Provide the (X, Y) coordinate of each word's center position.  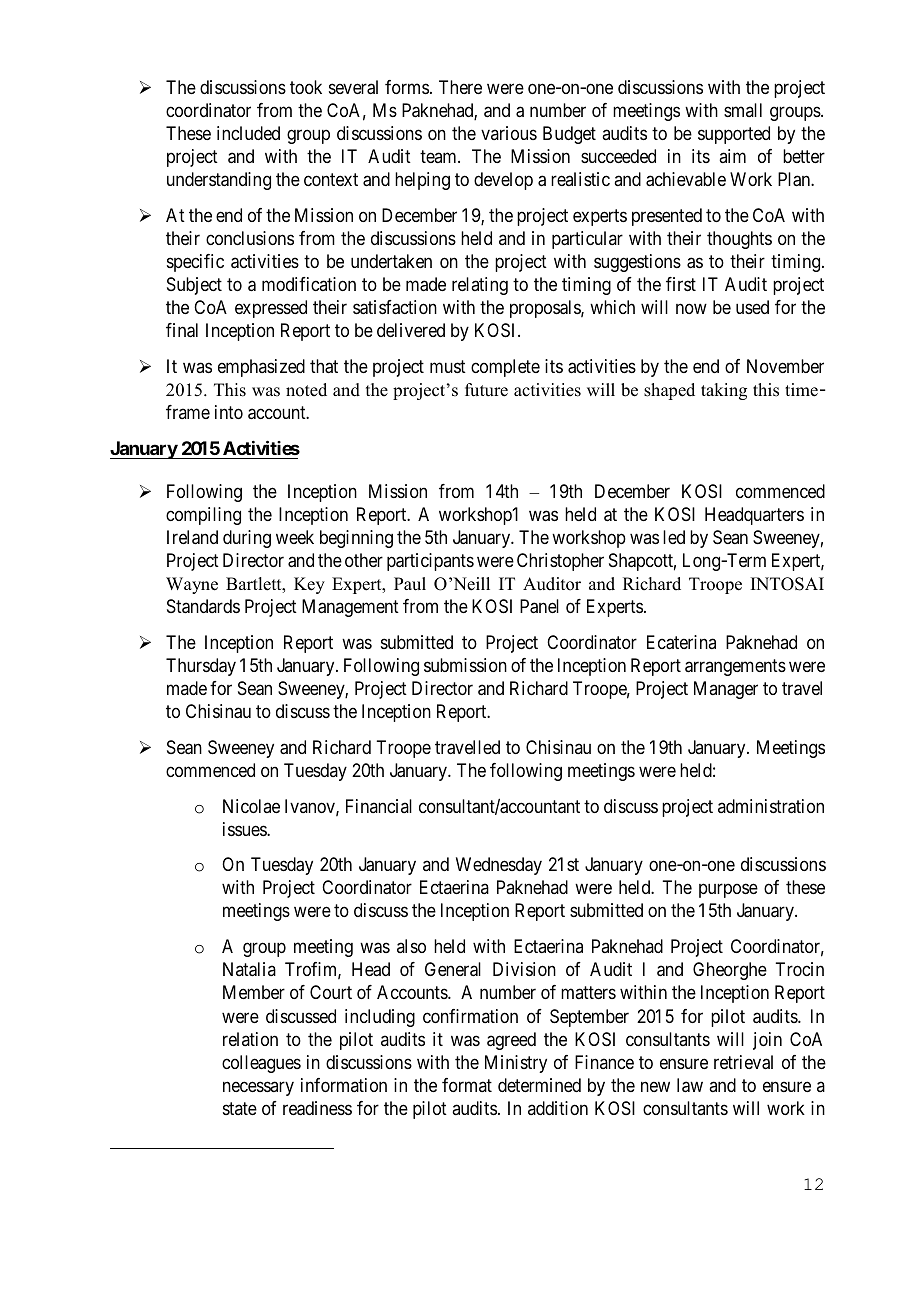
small (743, 110)
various (509, 133)
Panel (539, 606)
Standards (203, 606)
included (248, 133)
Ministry (516, 1064)
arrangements (735, 667)
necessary (258, 1089)
